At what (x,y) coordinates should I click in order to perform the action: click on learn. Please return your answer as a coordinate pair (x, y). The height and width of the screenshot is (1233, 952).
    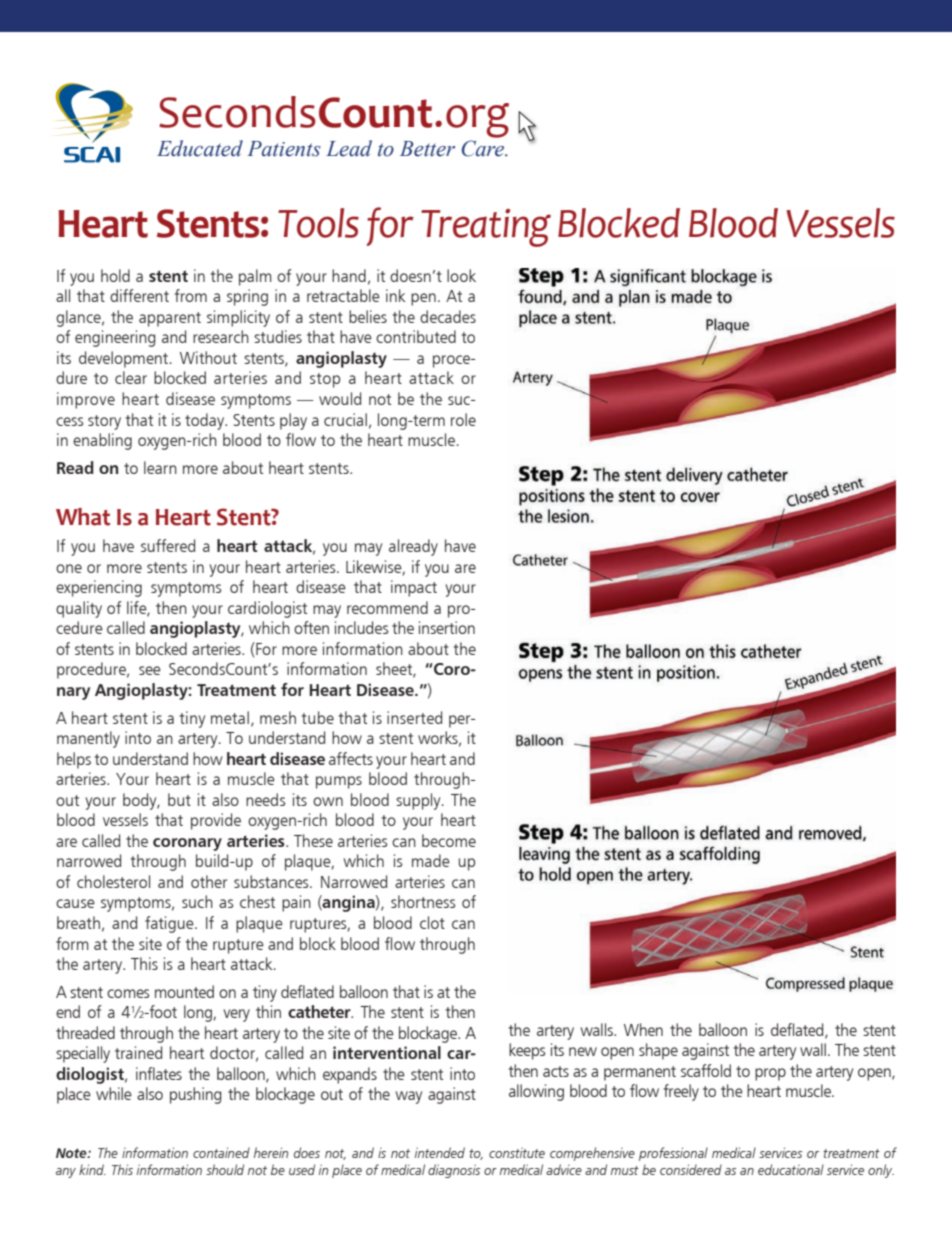
    Looking at the image, I should click on (160, 467).
